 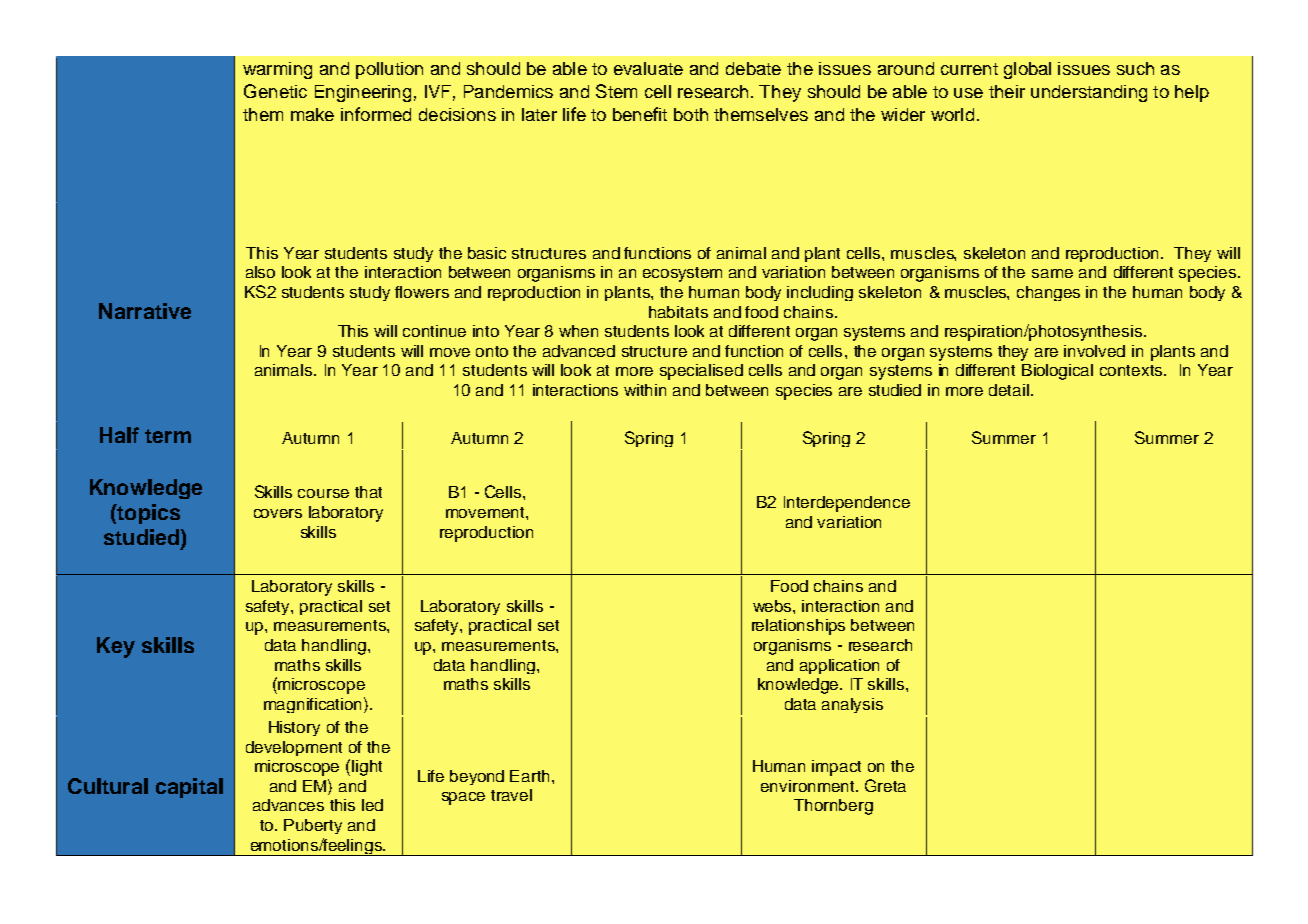 I want to click on detail, so click(x=1010, y=390).
